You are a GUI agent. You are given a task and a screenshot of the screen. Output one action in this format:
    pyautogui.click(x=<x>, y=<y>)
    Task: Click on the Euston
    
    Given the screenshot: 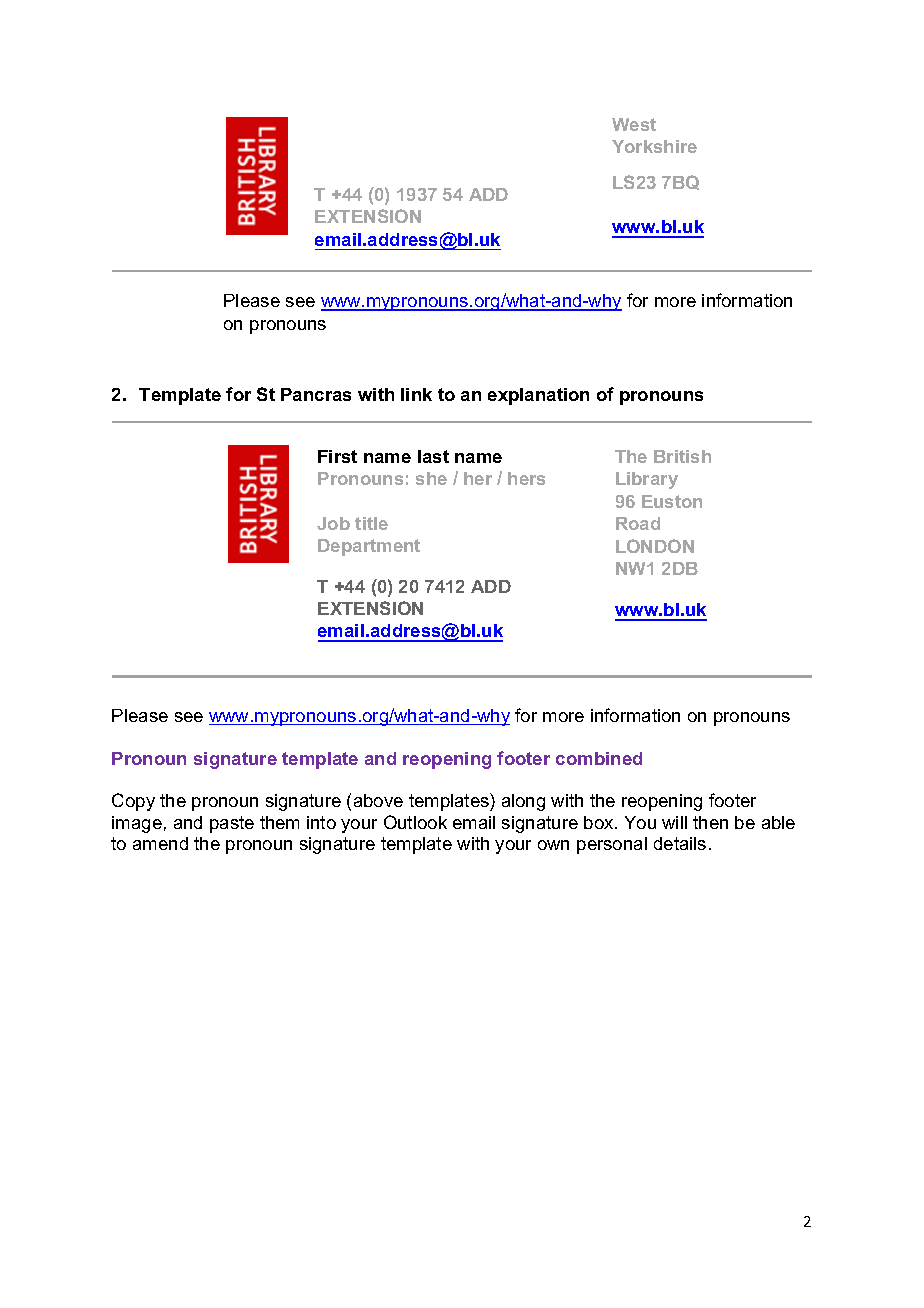 What is the action you would take?
    pyautogui.click(x=672, y=501)
